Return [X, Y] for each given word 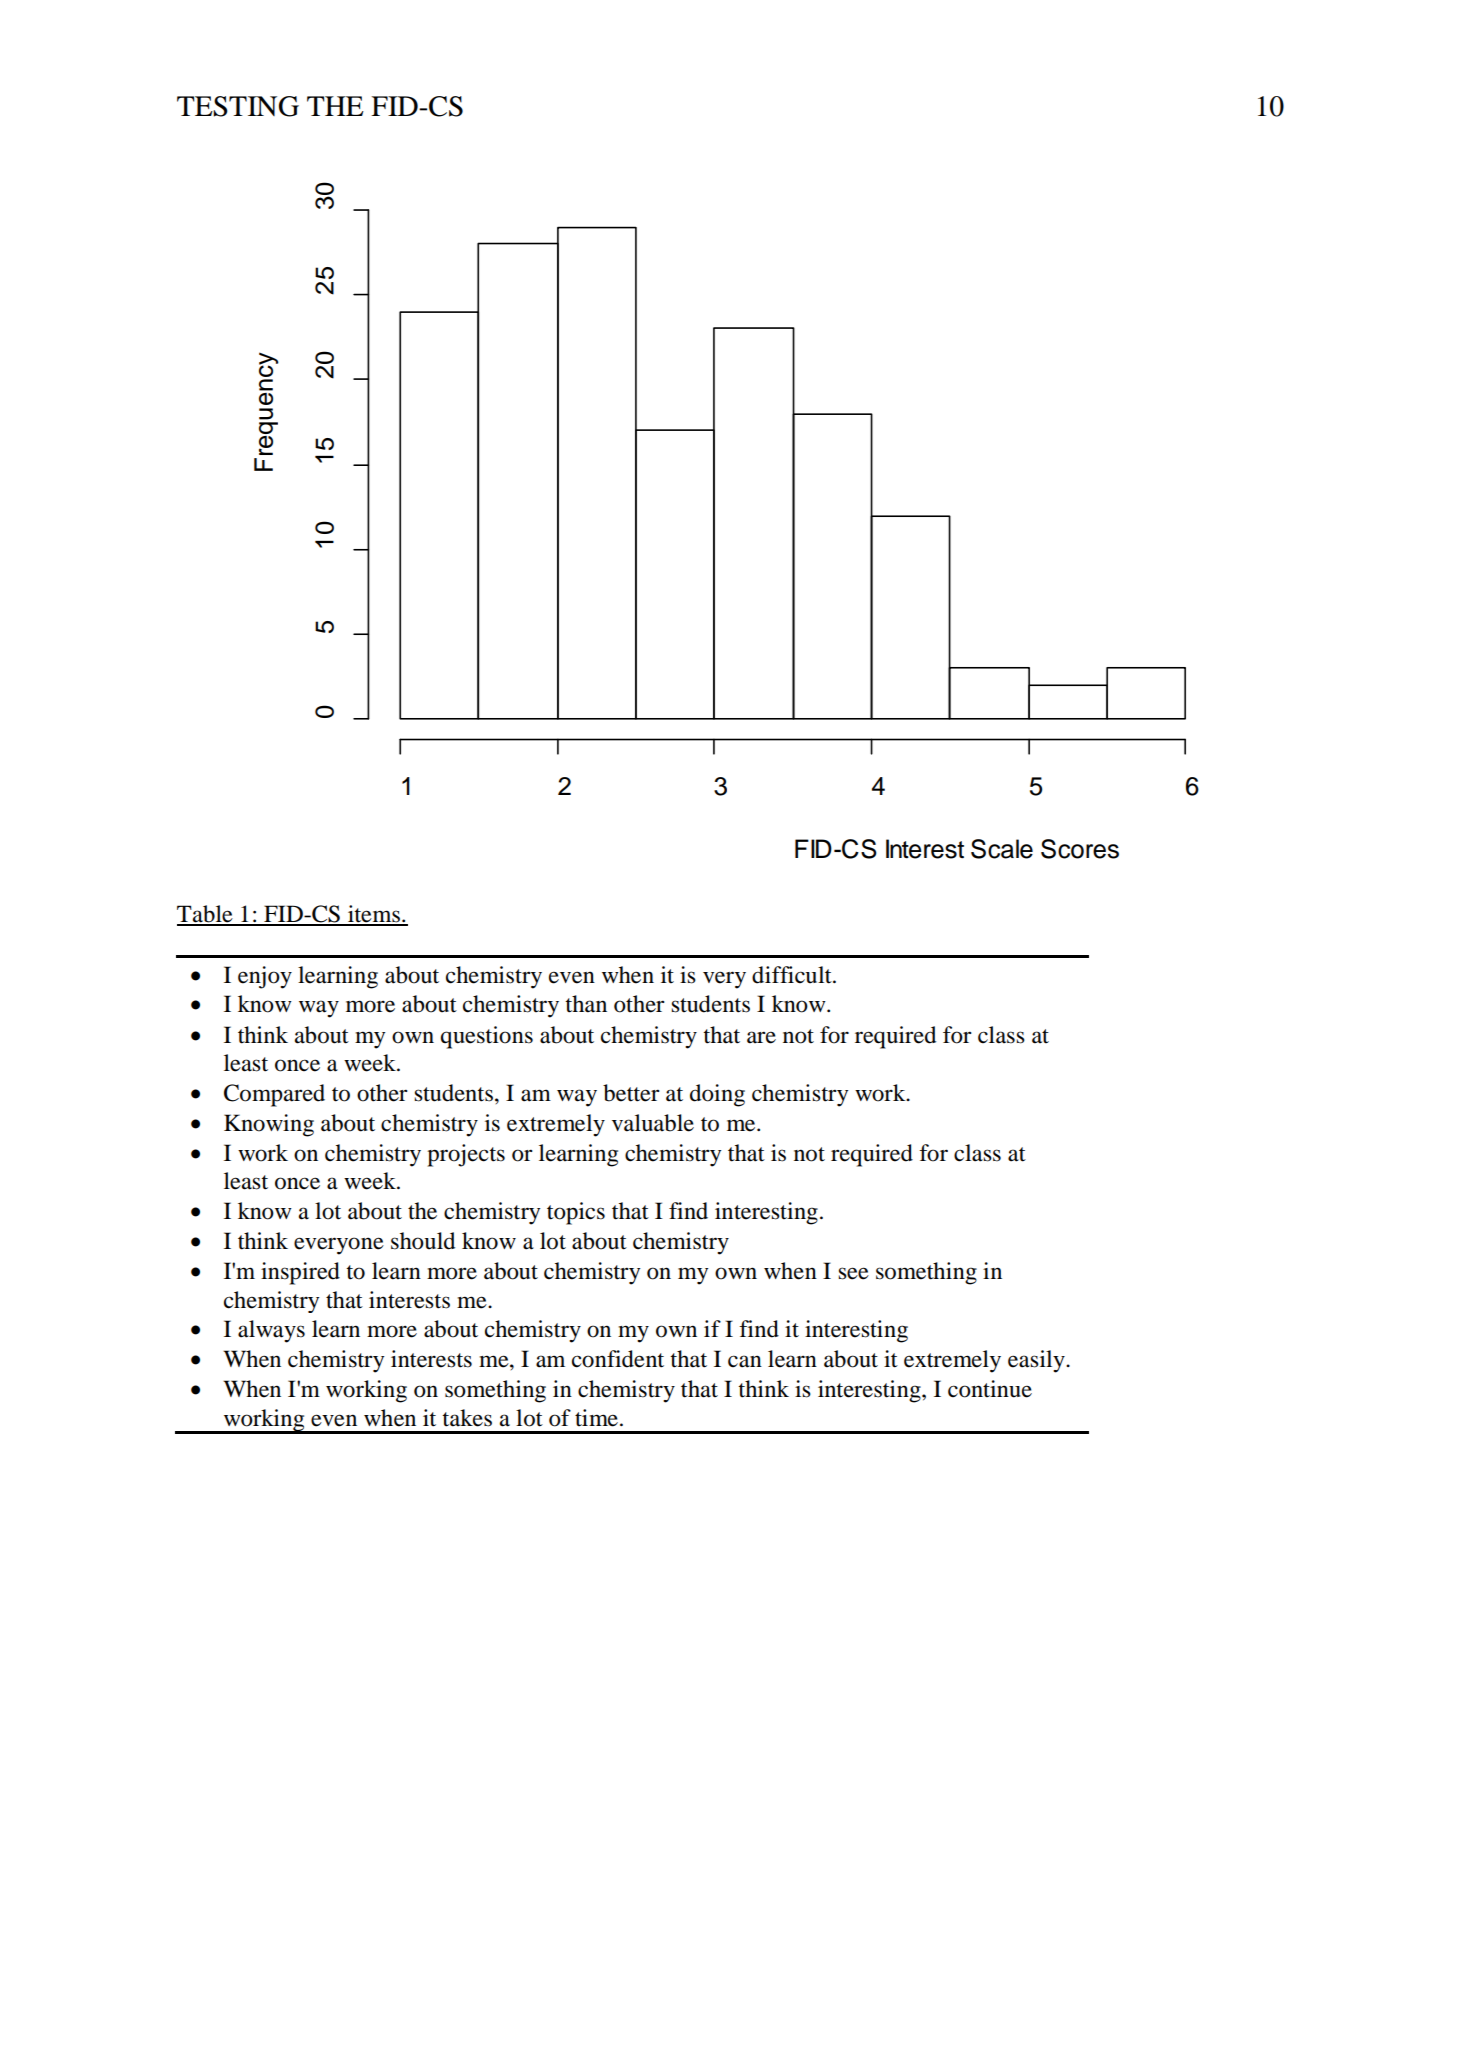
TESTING [238, 106]
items [374, 915]
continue [990, 1389]
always [271, 1331]
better [631, 1093]
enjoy [265, 977]
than [586, 1004]
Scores [1080, 849]
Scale [1002, 849]
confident [618, 1359]
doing [717, 1095]
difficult [793, 975]
